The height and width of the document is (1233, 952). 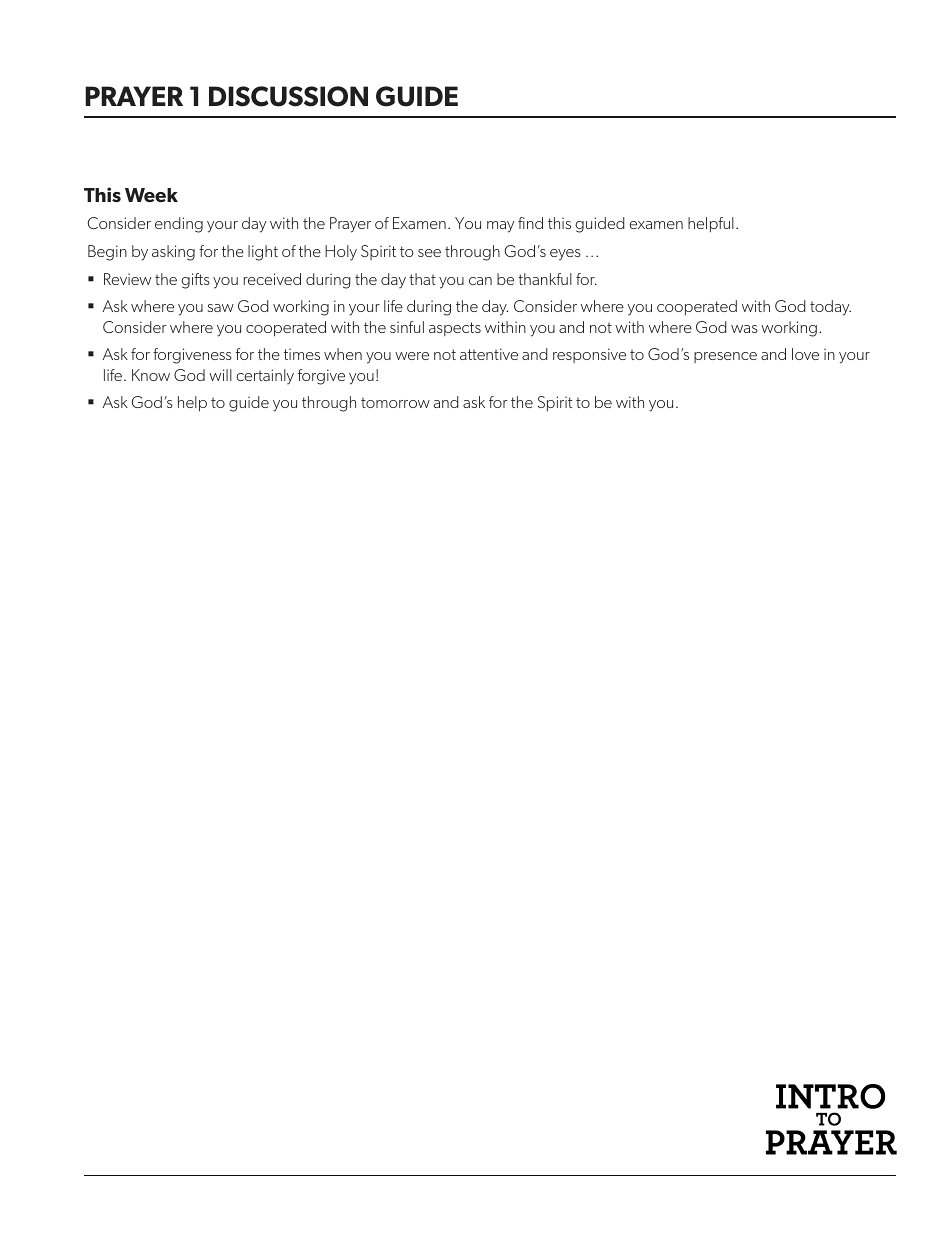 What do you see at coordinates (195, 281) in the document?
I see `gifts` at bounding box center [195, 281].
